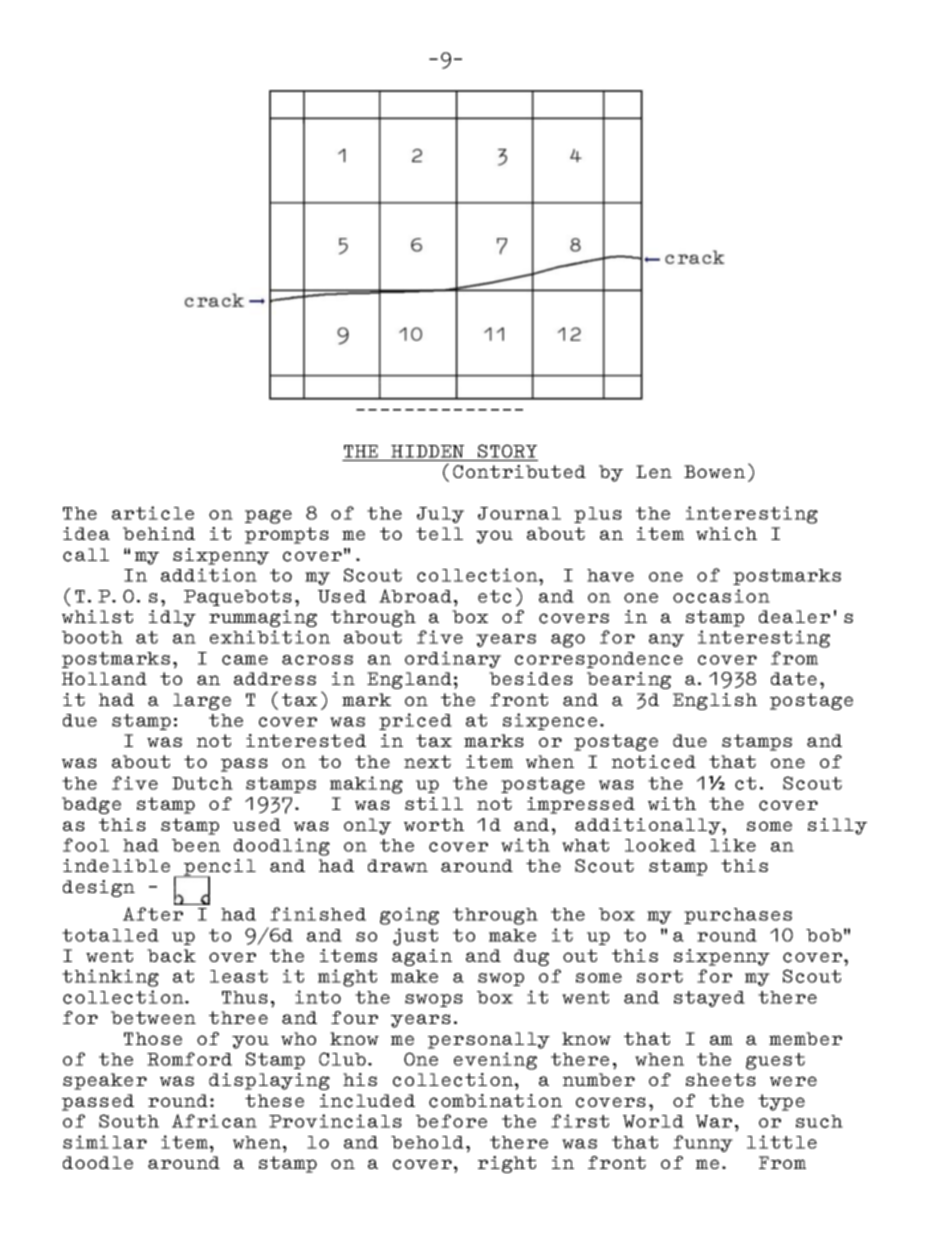 Image resolution: width=952 pixels, height=1238 pixels. What do you see at coordinates (782, 1142) in the screenshot?
I see `little` at bounding box center [782, 1142].
